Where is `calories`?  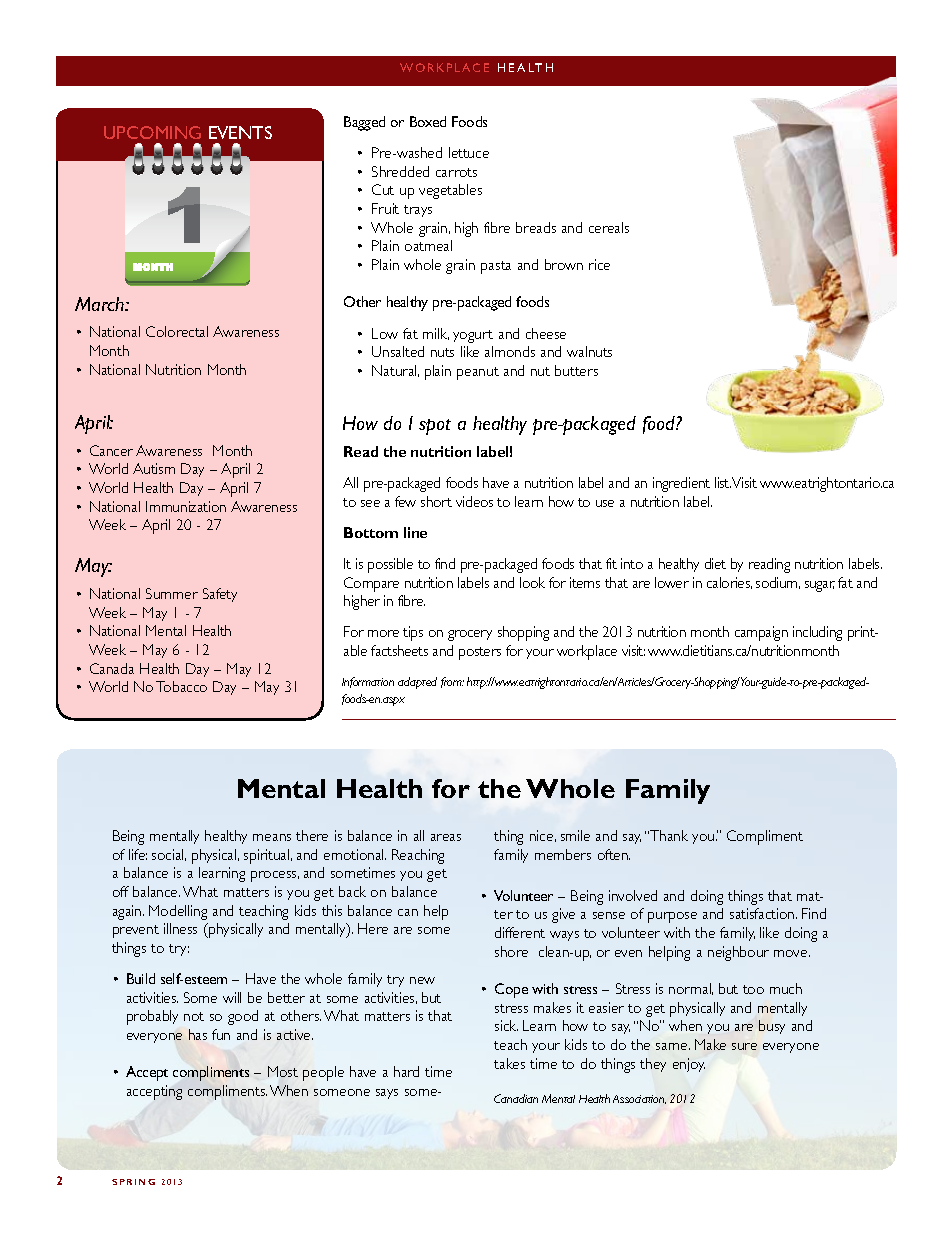 calories is located at coordinates (729, 583).
